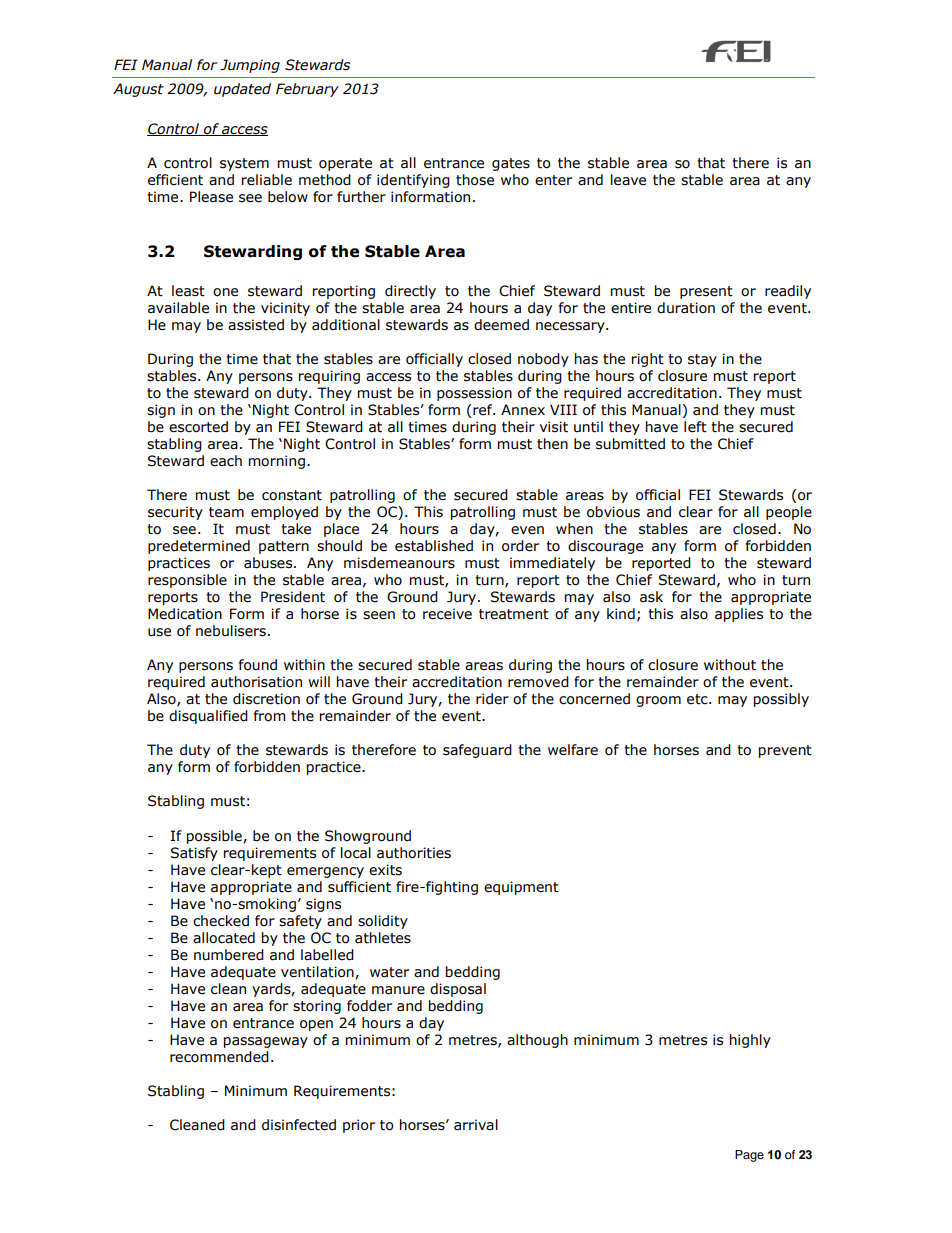 The image size is (952, 1233). Describe the element at coordinates (695, 427) in the document. I see `left` at that location.
